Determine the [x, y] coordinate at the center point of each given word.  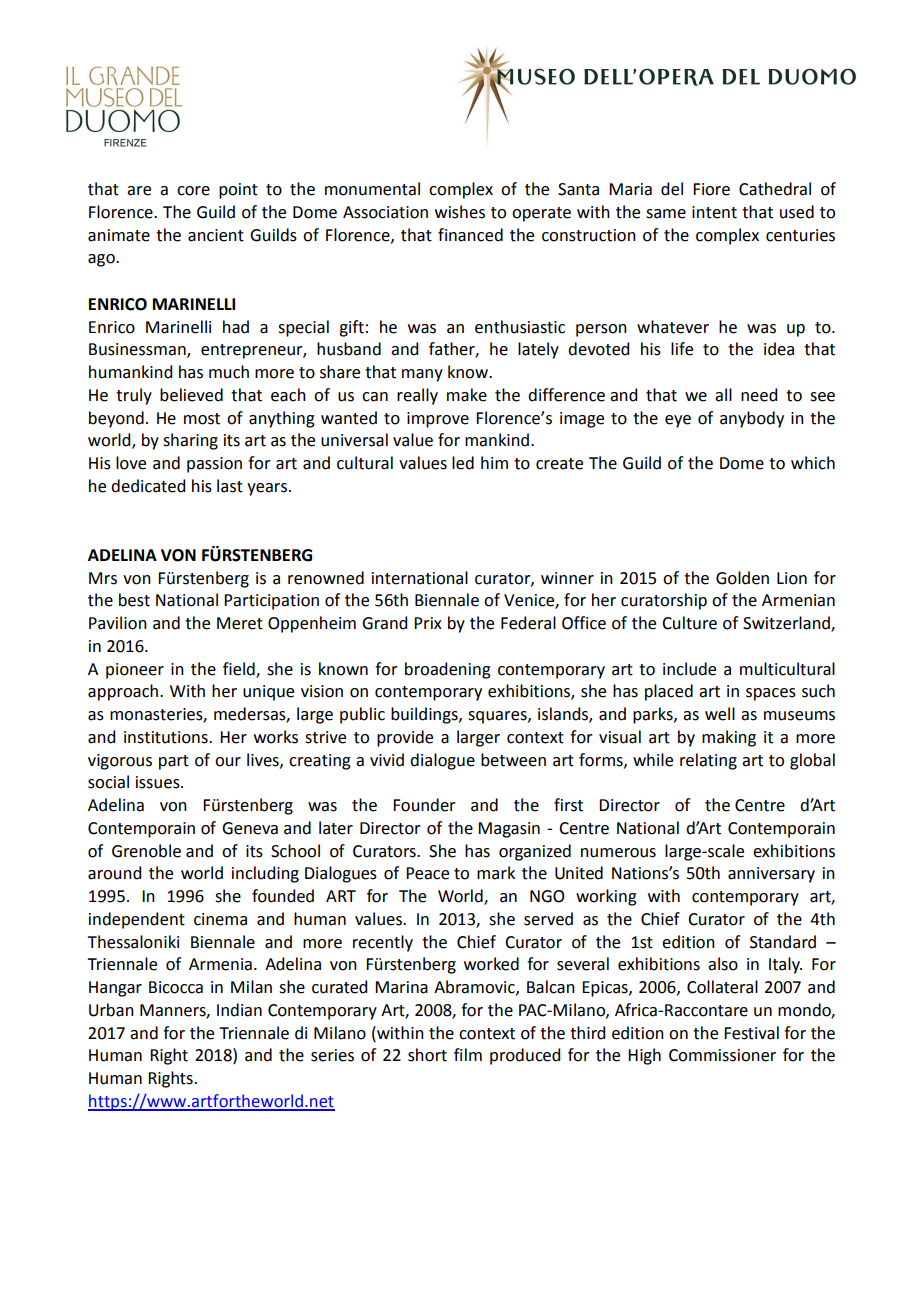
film [468, 1054]
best [134, 600]
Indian [239, 1010]
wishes [460, 212]
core [193, 191]
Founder [424, 805]
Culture [689, 623]
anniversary [771, 875]
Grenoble [146, 851]
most [202, 419]
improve [438, 420]
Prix [428, 623]
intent [714, 212]
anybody [752, 419]
